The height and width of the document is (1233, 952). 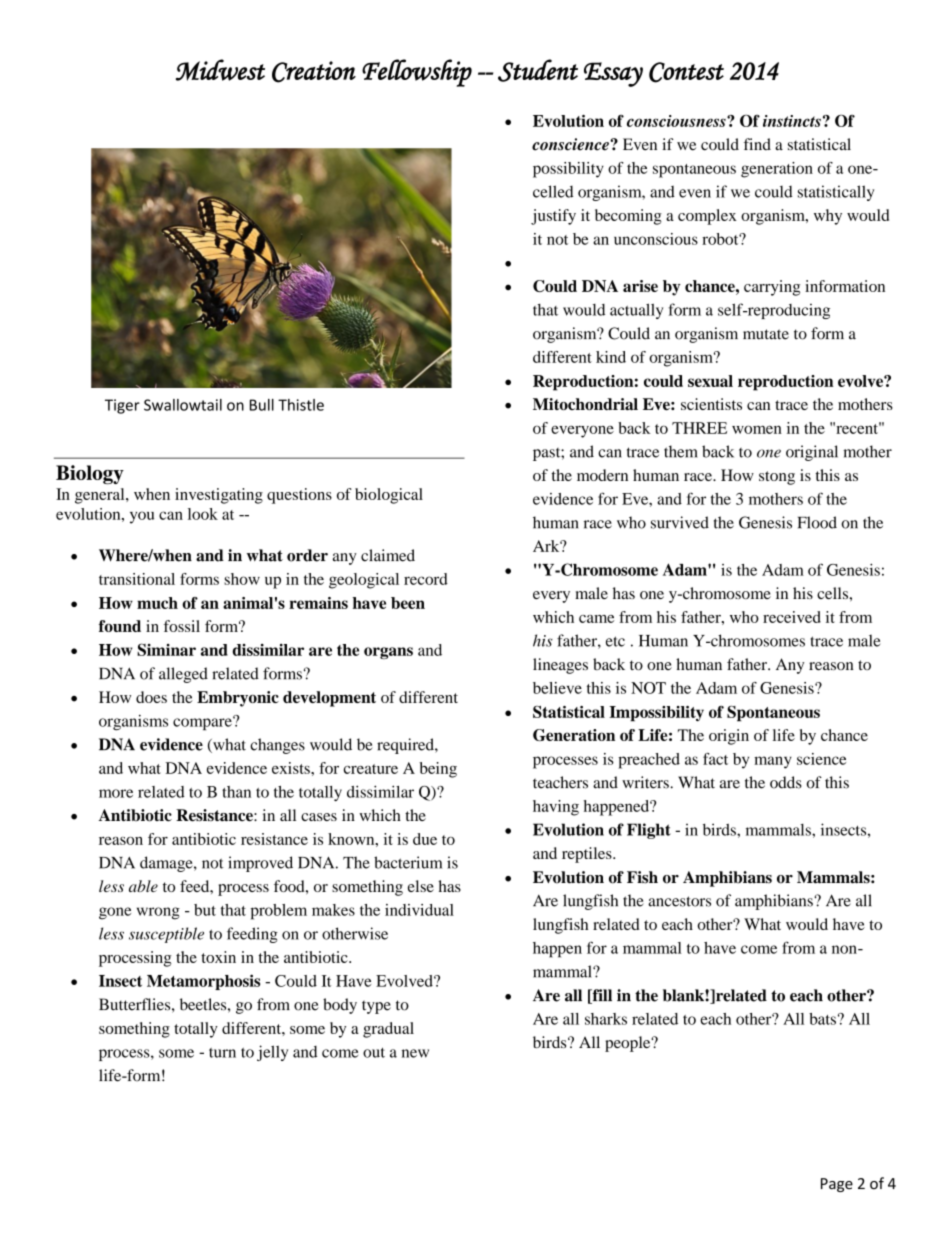 I want to click on new, so click(x=415, y=1053).
